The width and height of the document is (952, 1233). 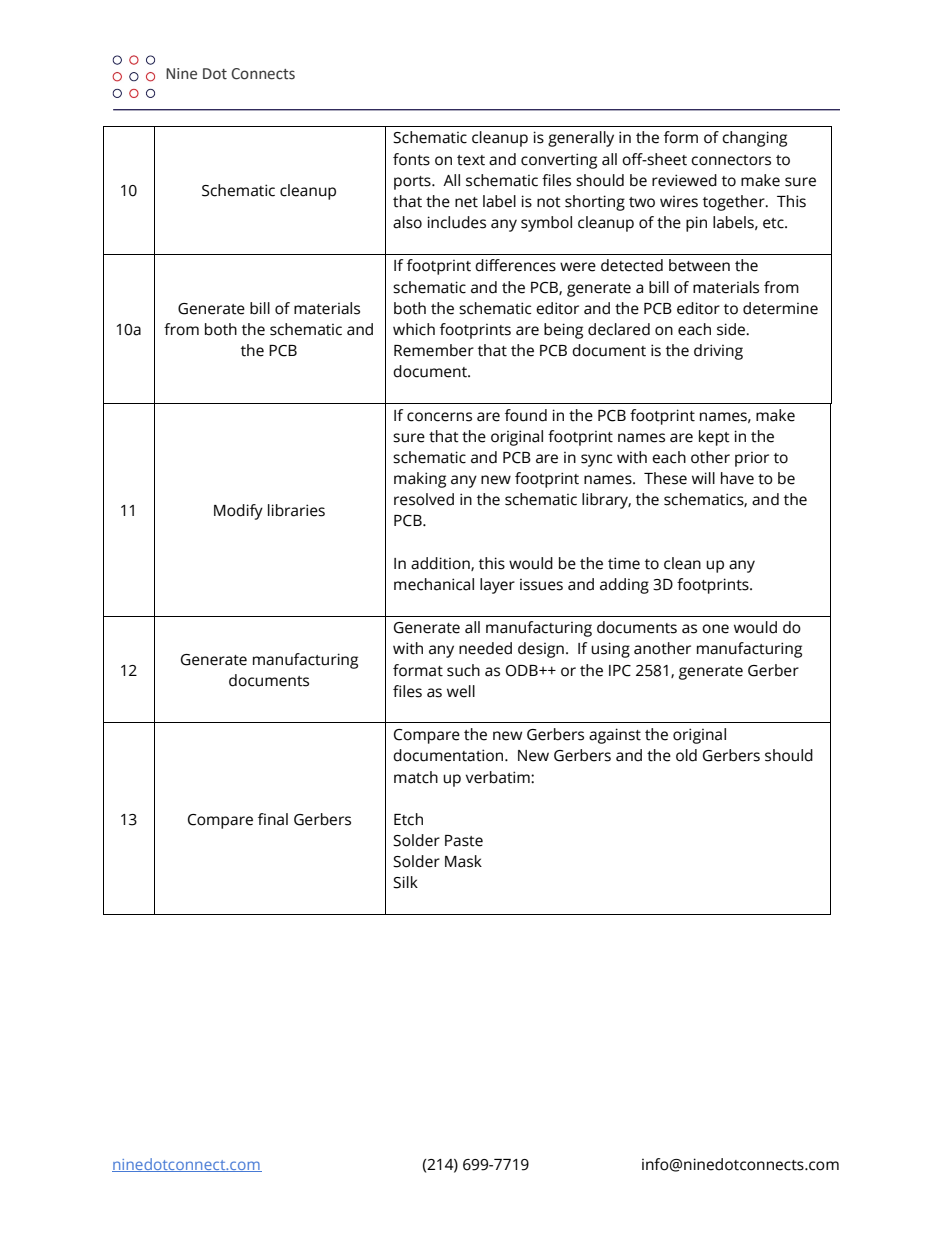 I want to click on final, so click(x=273, y=819).
